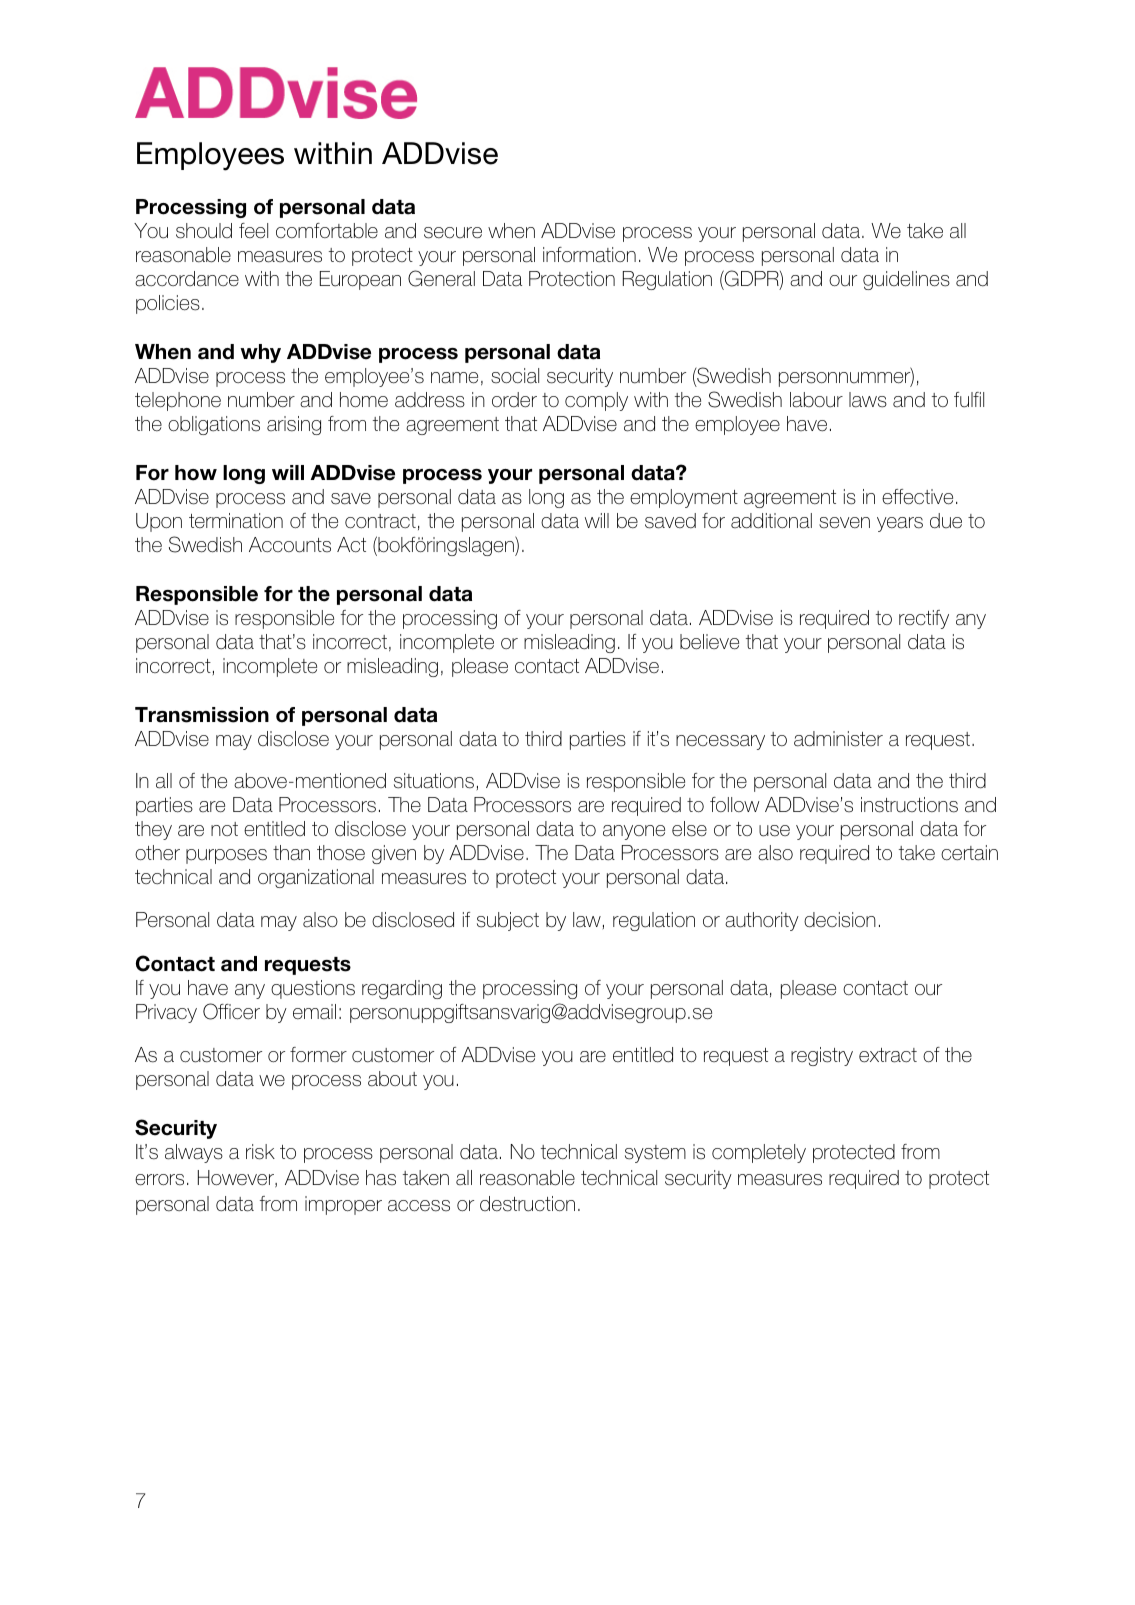 Image resolution: width=1135 pixels, height=1605 pixels. Describe the element at coordinates (527, 1204) in the document. I see `destruction` at that location.
